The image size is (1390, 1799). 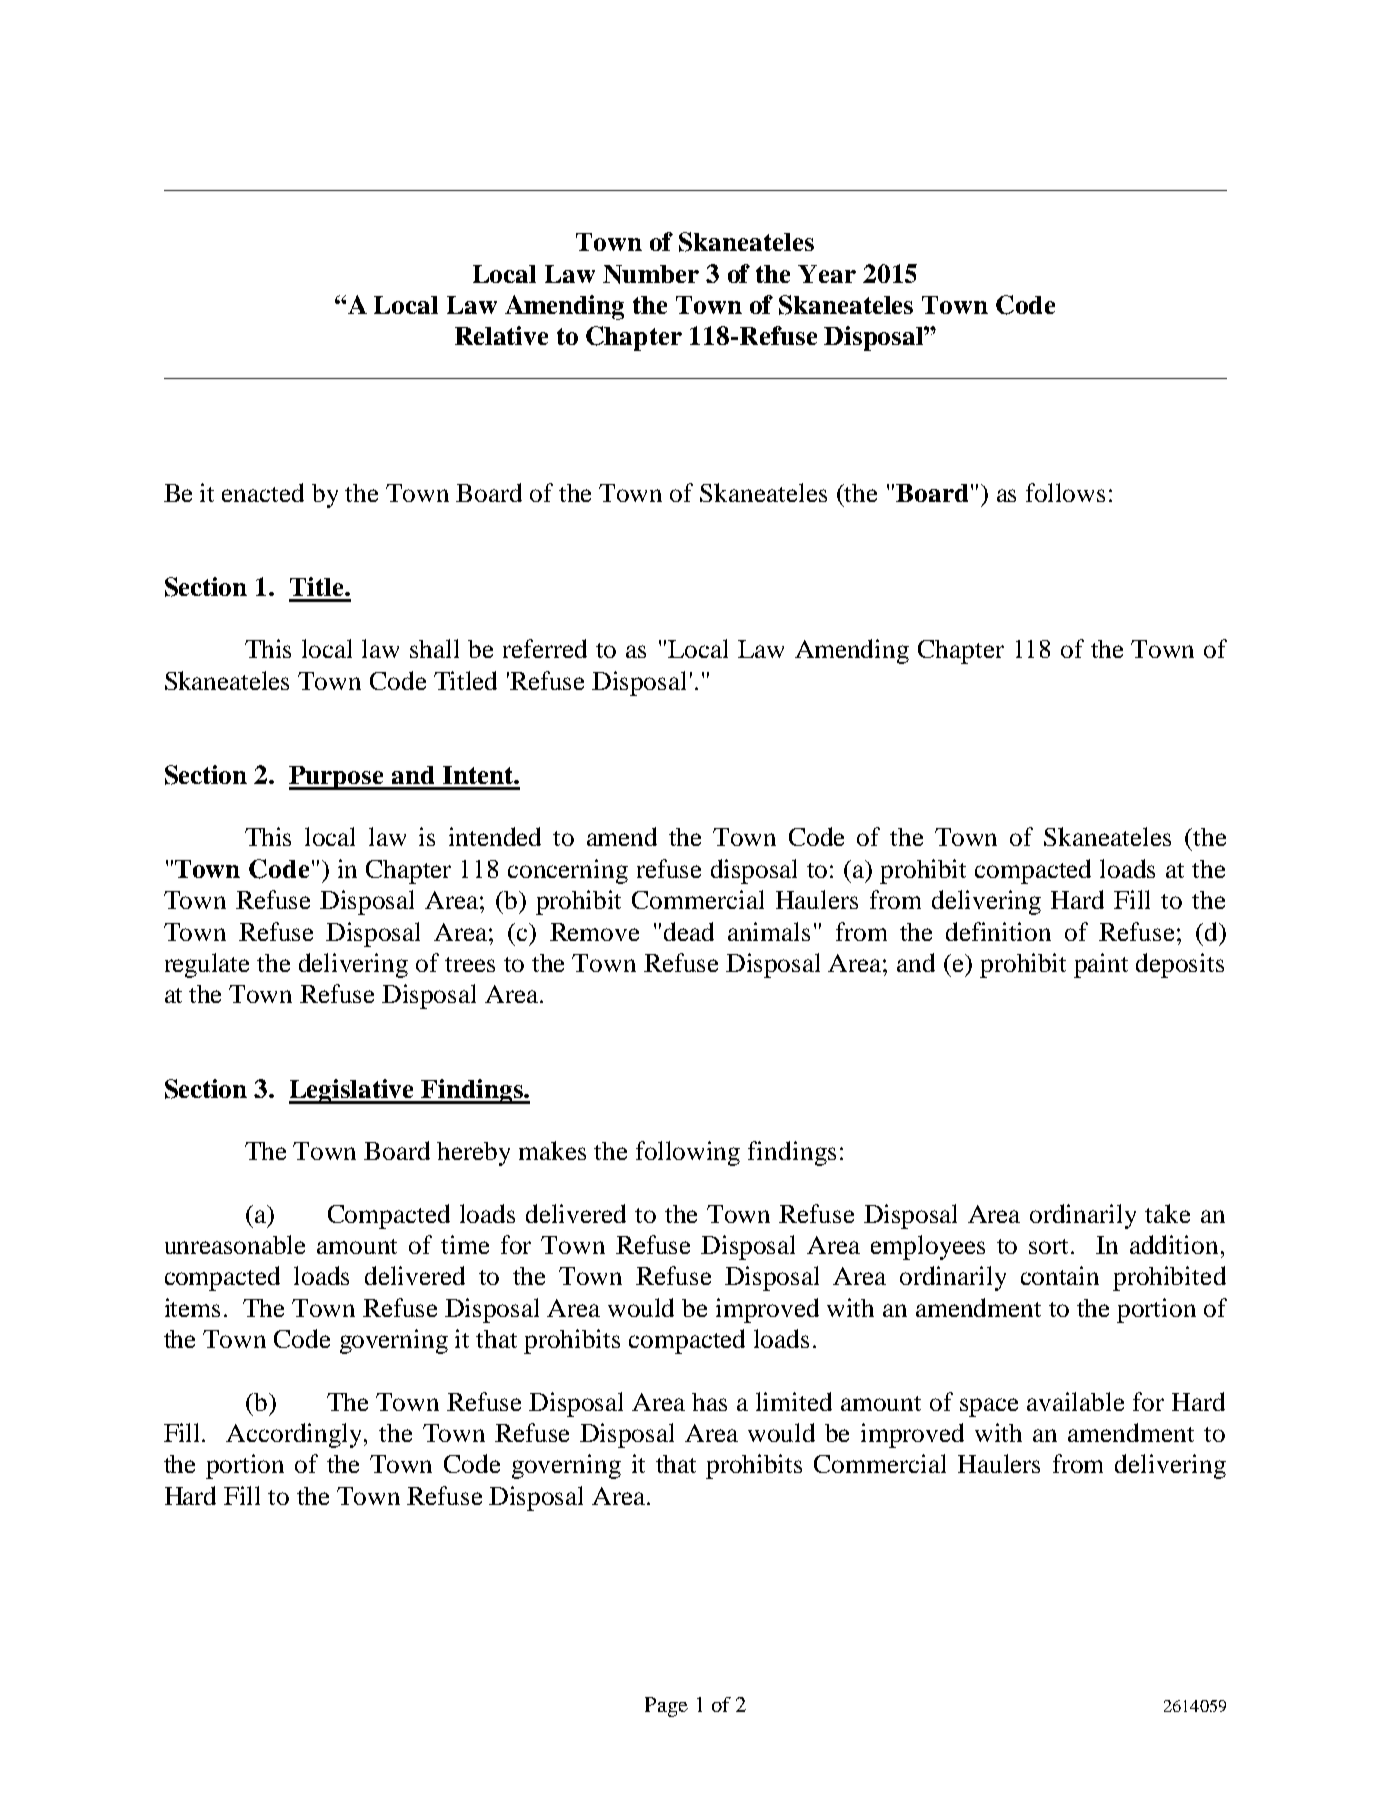 What do you see at coordinates (827, 274) in the screenshot?
I see `Year` at bounding box center [827, 274].
